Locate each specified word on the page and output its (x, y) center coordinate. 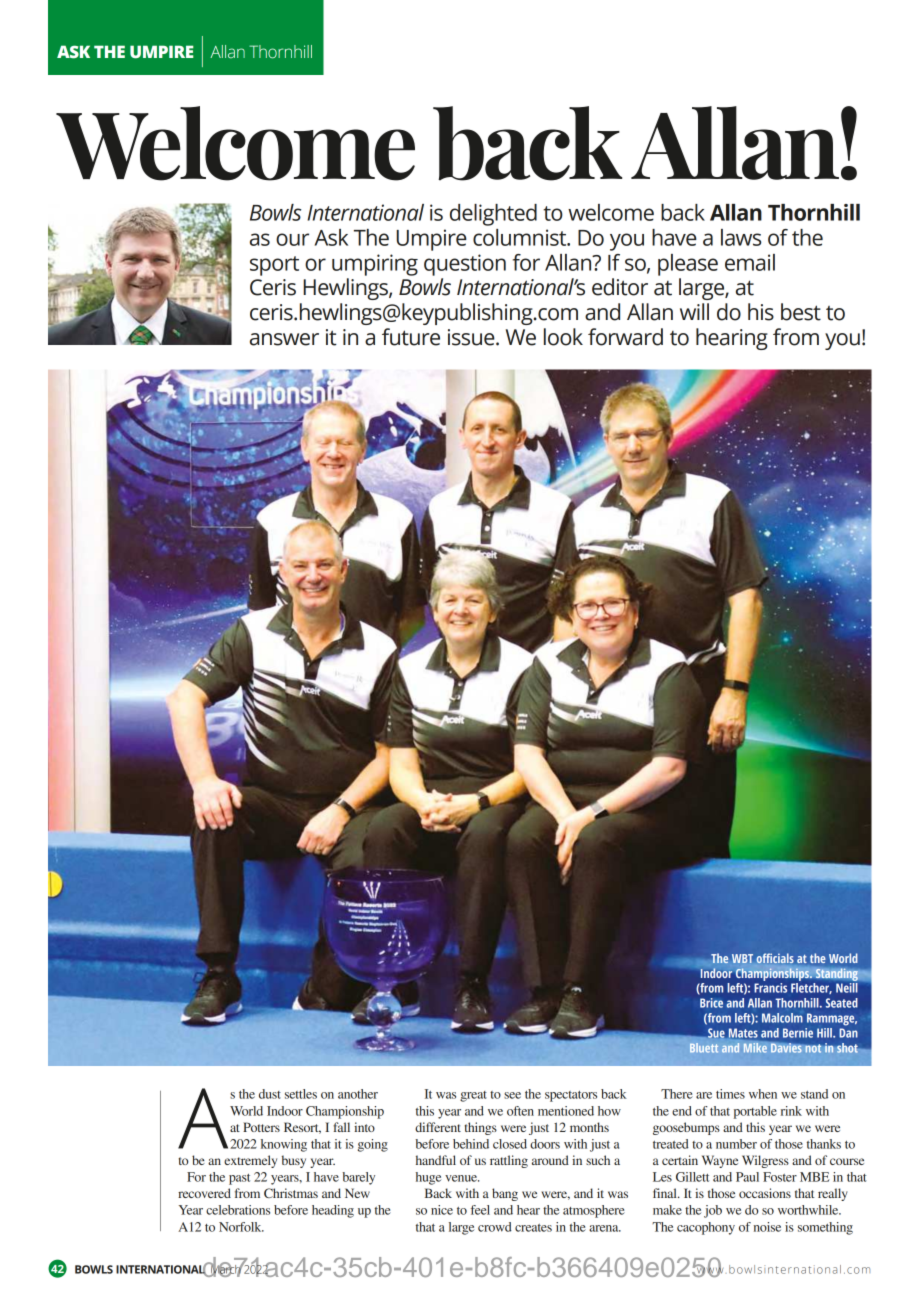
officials (775, 958)
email (750, 262)
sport (274, 266)
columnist (521, 237)
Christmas (291, 1193)
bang (505, 1194)
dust (270, 1094)
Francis (770, 988)
